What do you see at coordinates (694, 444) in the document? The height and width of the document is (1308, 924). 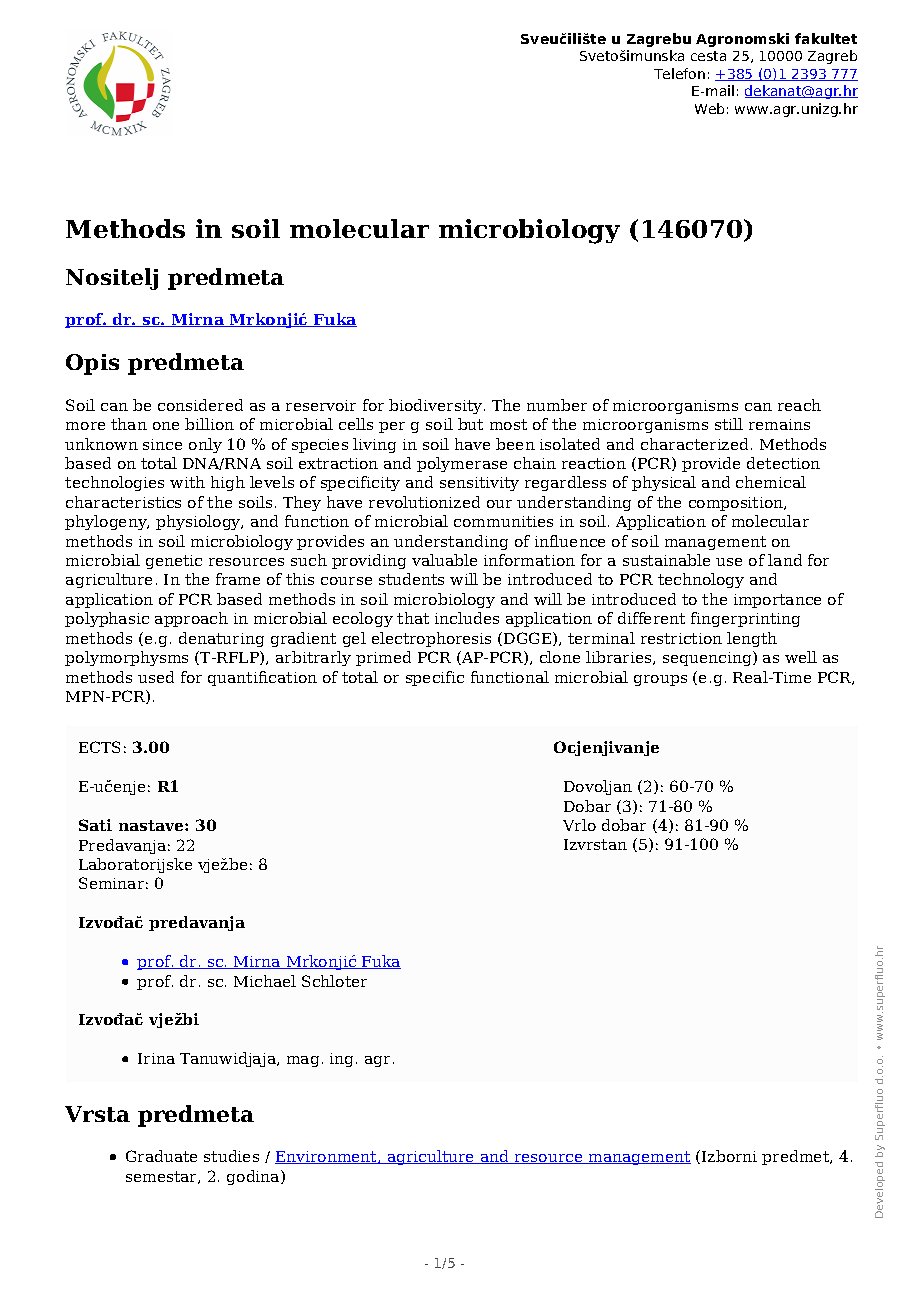 I see `characterized` at bounding box center [694, 444].
